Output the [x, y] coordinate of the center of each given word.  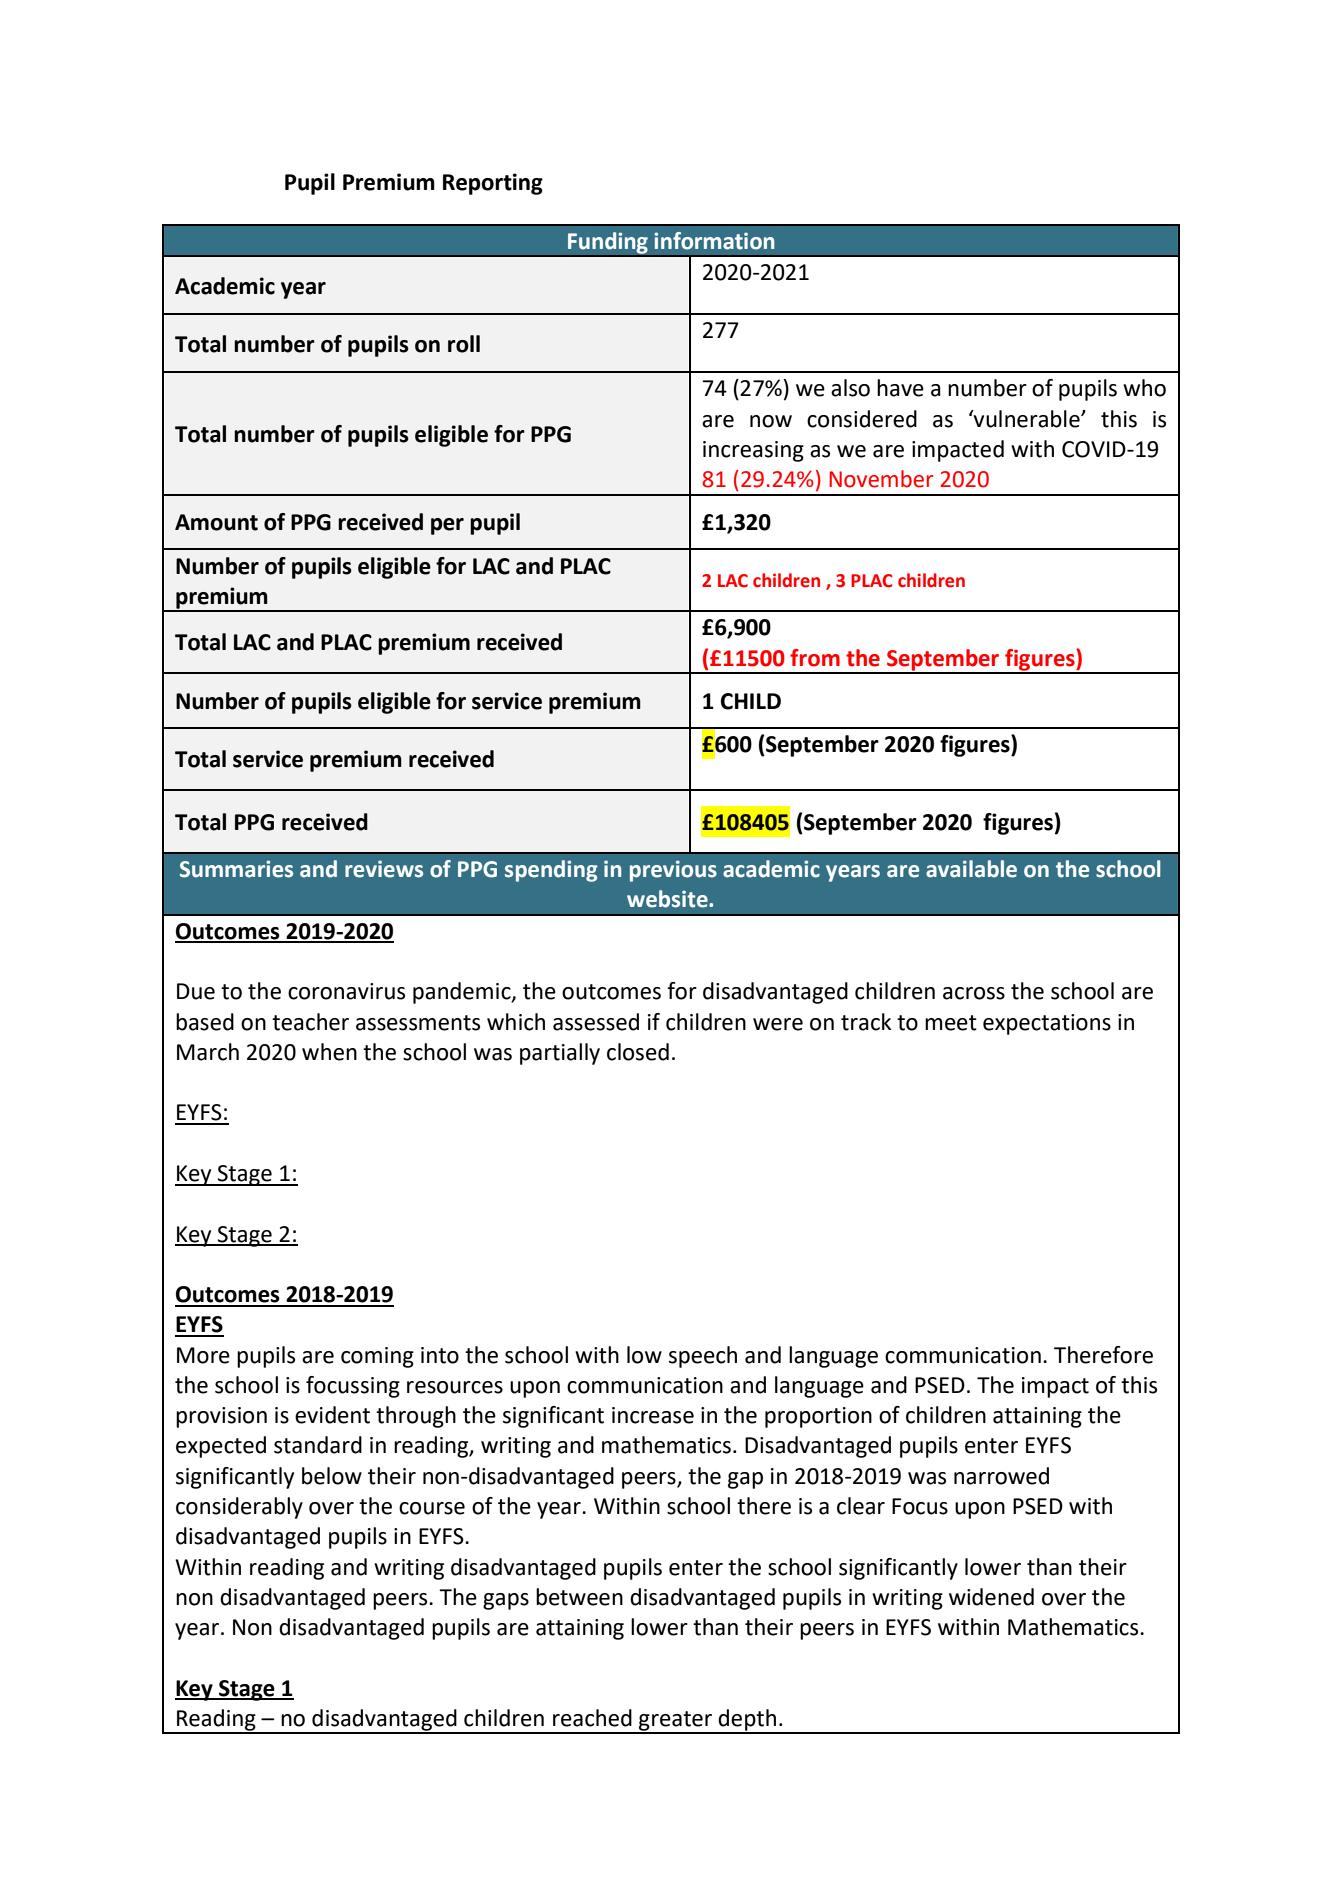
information [714, 241]
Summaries [236, 869]
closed [638, 1052]
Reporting [493, 184]
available [971, 869]
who [1144, 388]
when [329, 1052]
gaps [506, 1601]
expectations [1047, 1024]
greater [676, 1722]
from [815, 658]
